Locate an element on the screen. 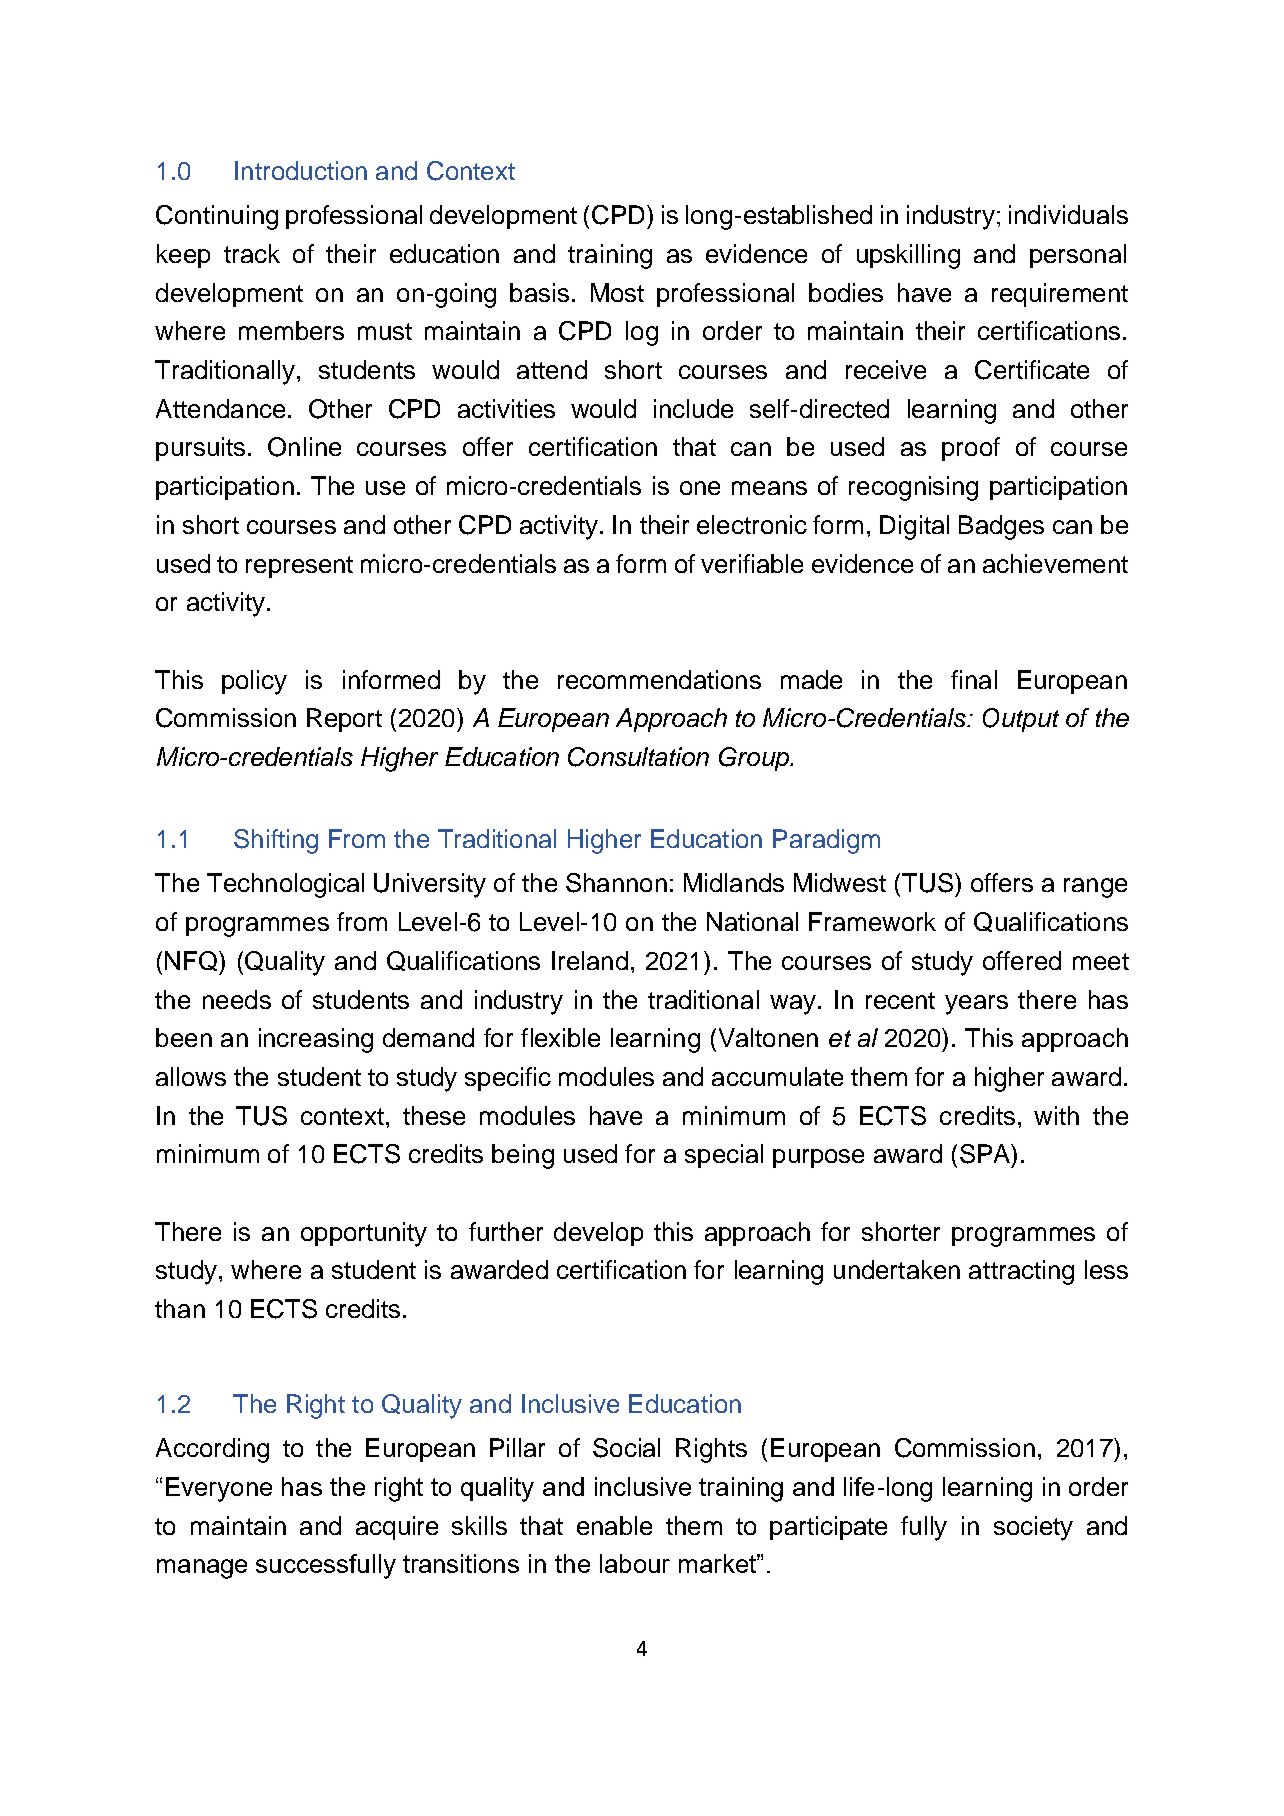 Image resolution: width=1284 pixels, height=1816 pixels. range is located at coordinates (1095, 888).
